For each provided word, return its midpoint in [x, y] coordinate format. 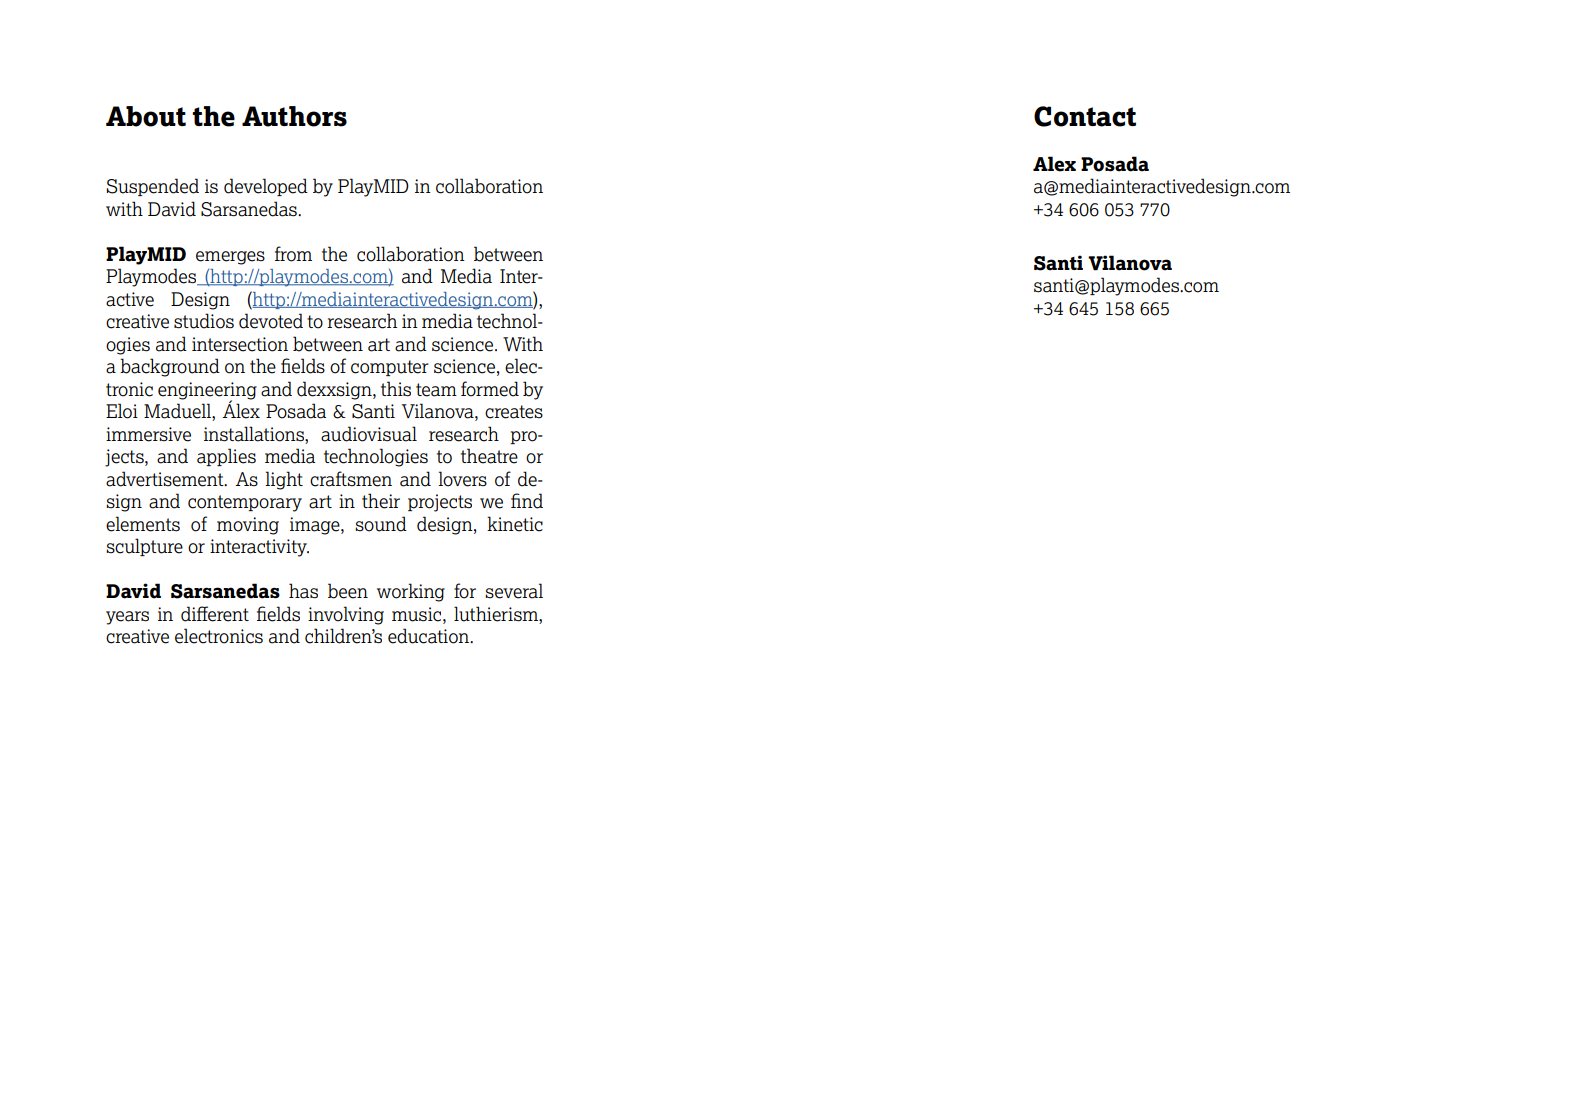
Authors [294, 116]
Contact [1085, 116]
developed [266, 187]
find [527, 501]
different [215, 614]
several [514, 591]
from [293, 254]
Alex [1054, 164]
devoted [271, 321]
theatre [489, 456]
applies [226, 457]
